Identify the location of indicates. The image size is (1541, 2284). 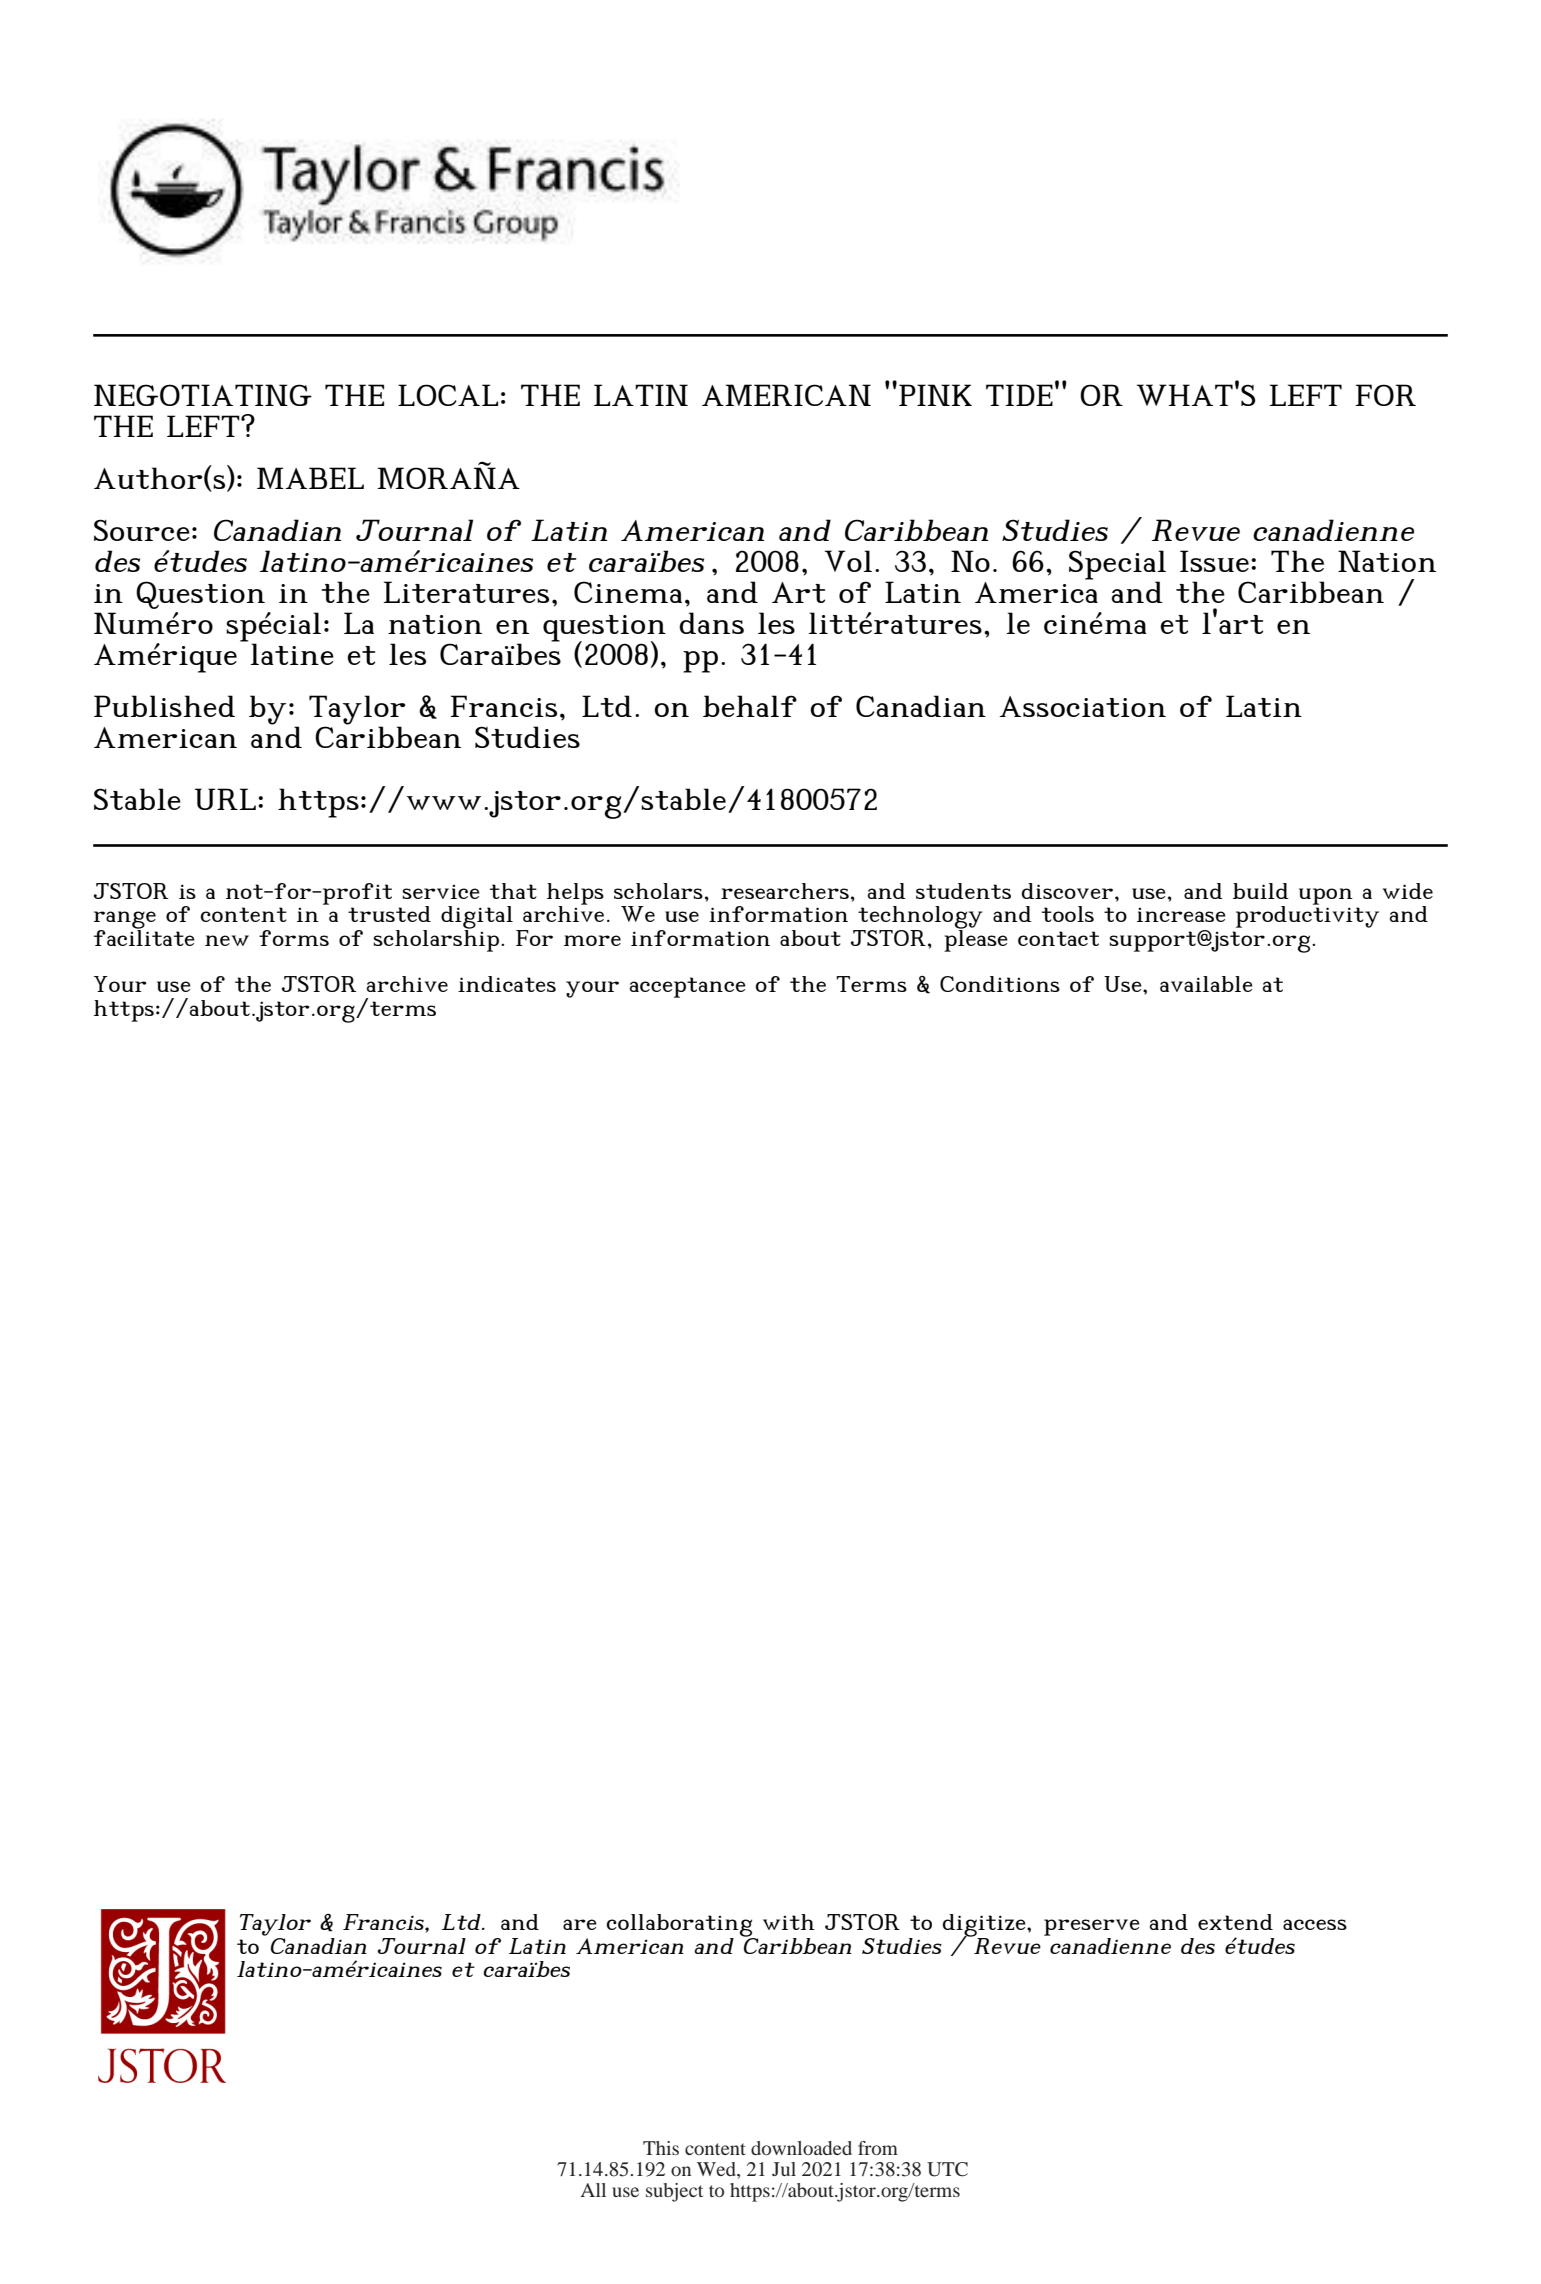
(507, 984).
